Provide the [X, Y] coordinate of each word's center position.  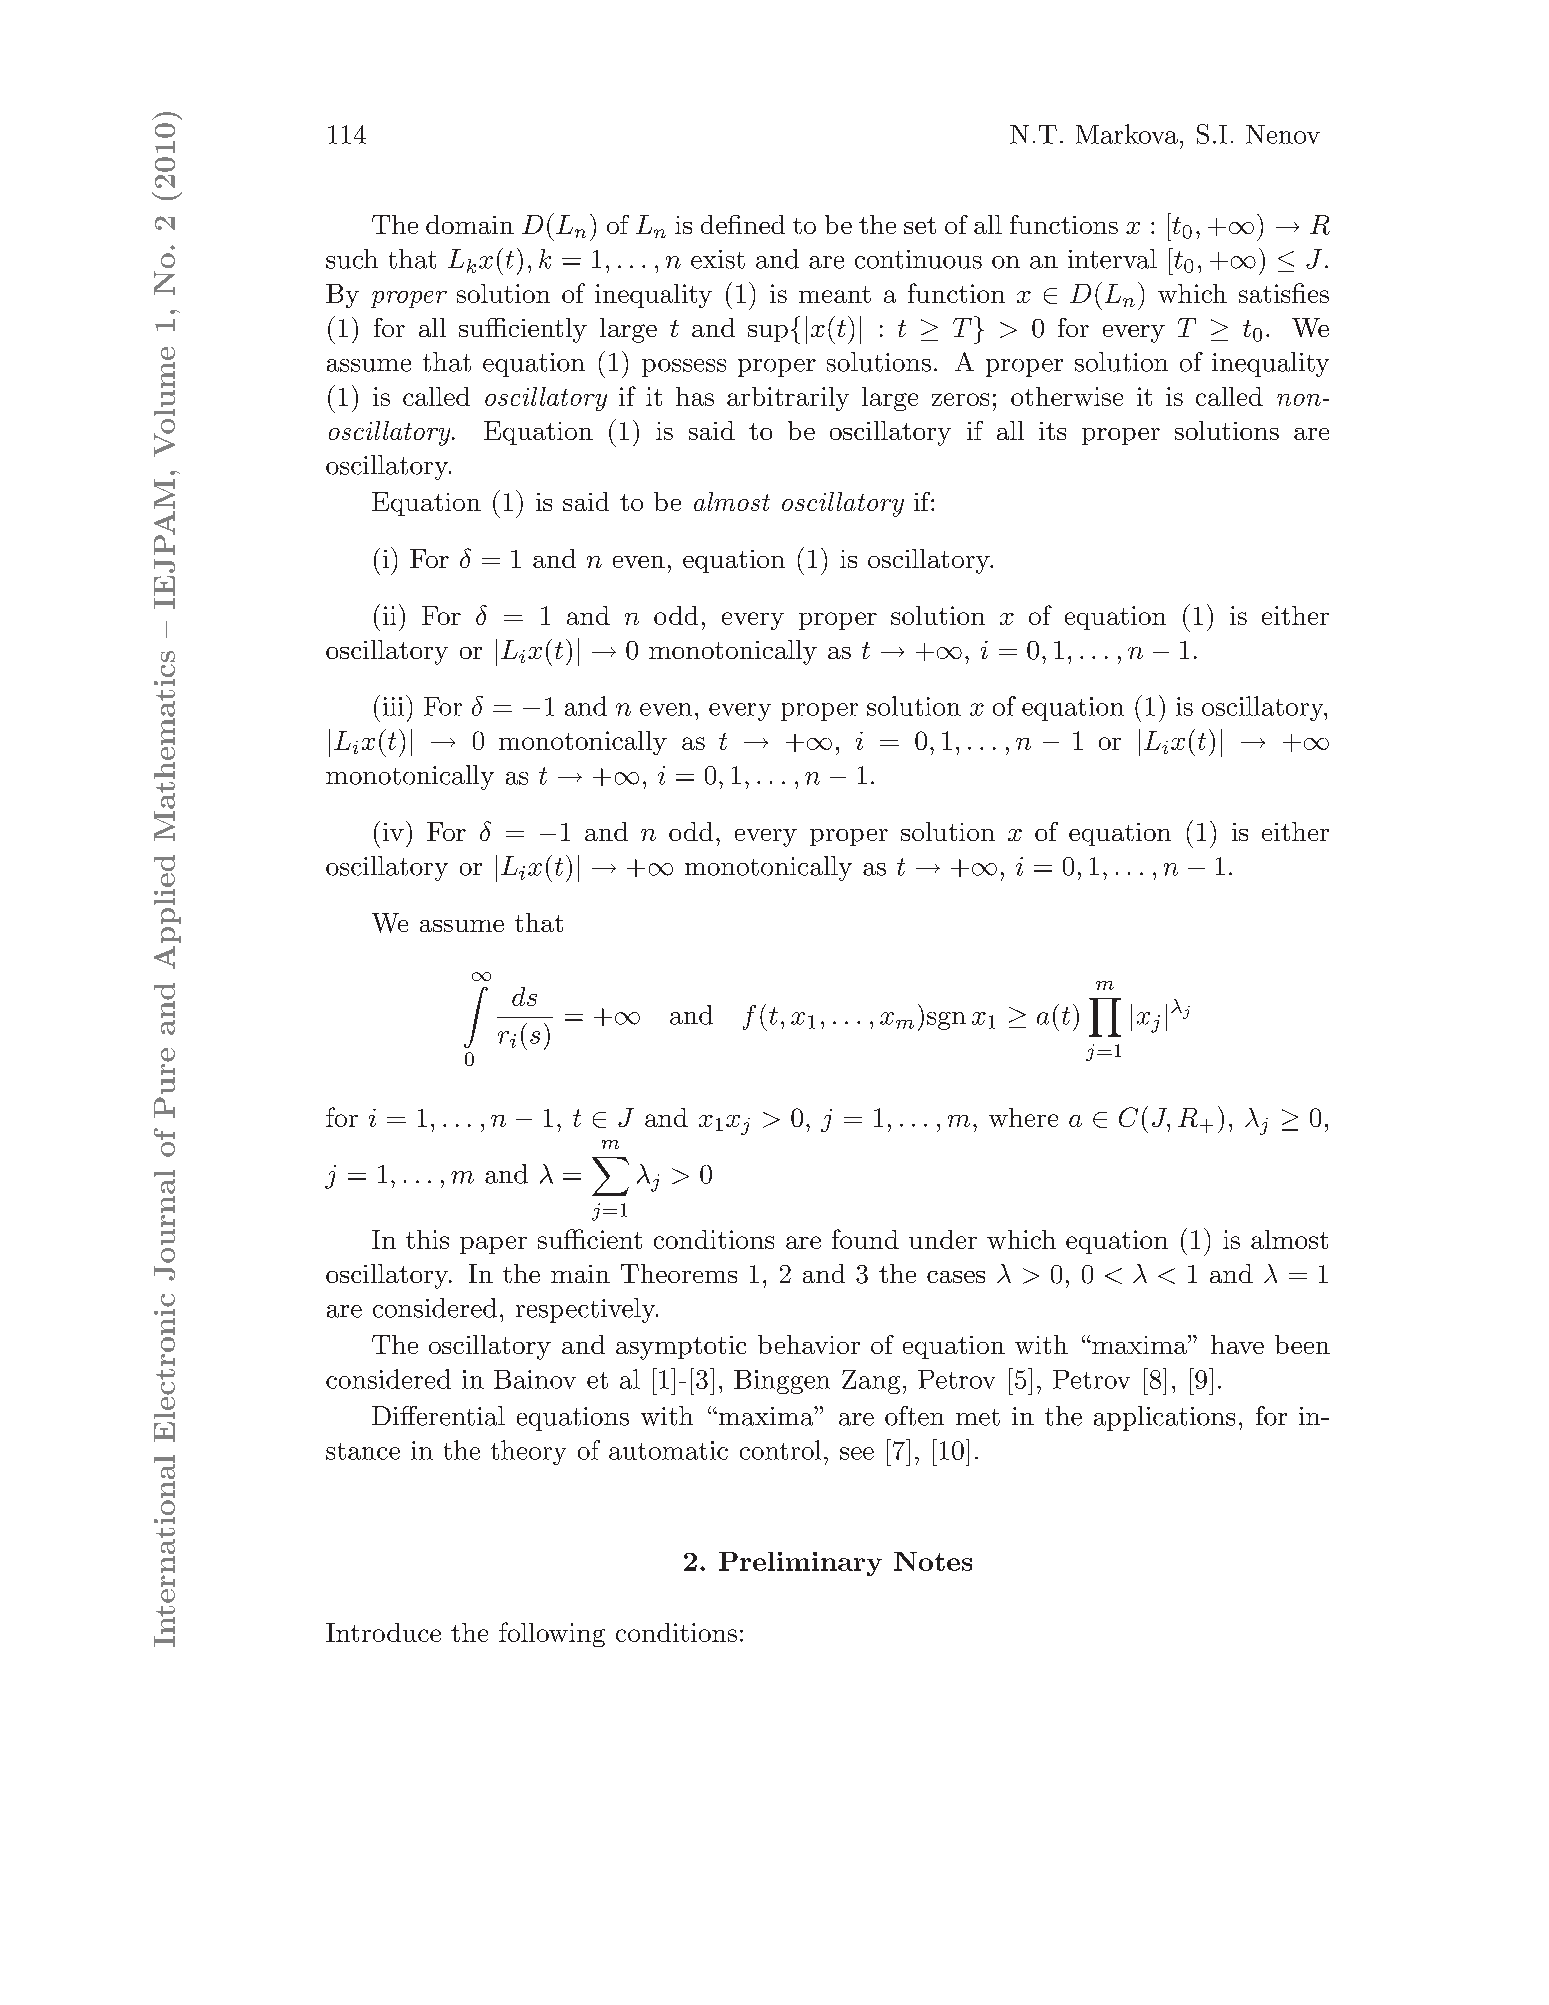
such [352, 259]
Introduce [383, 1632]
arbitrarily [788, 399]
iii [393, 706]
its [1052, 431]
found [865, 1239]
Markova [1127, 134]
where [1023, 1117]
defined [743, 224]
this [427, 1239]
